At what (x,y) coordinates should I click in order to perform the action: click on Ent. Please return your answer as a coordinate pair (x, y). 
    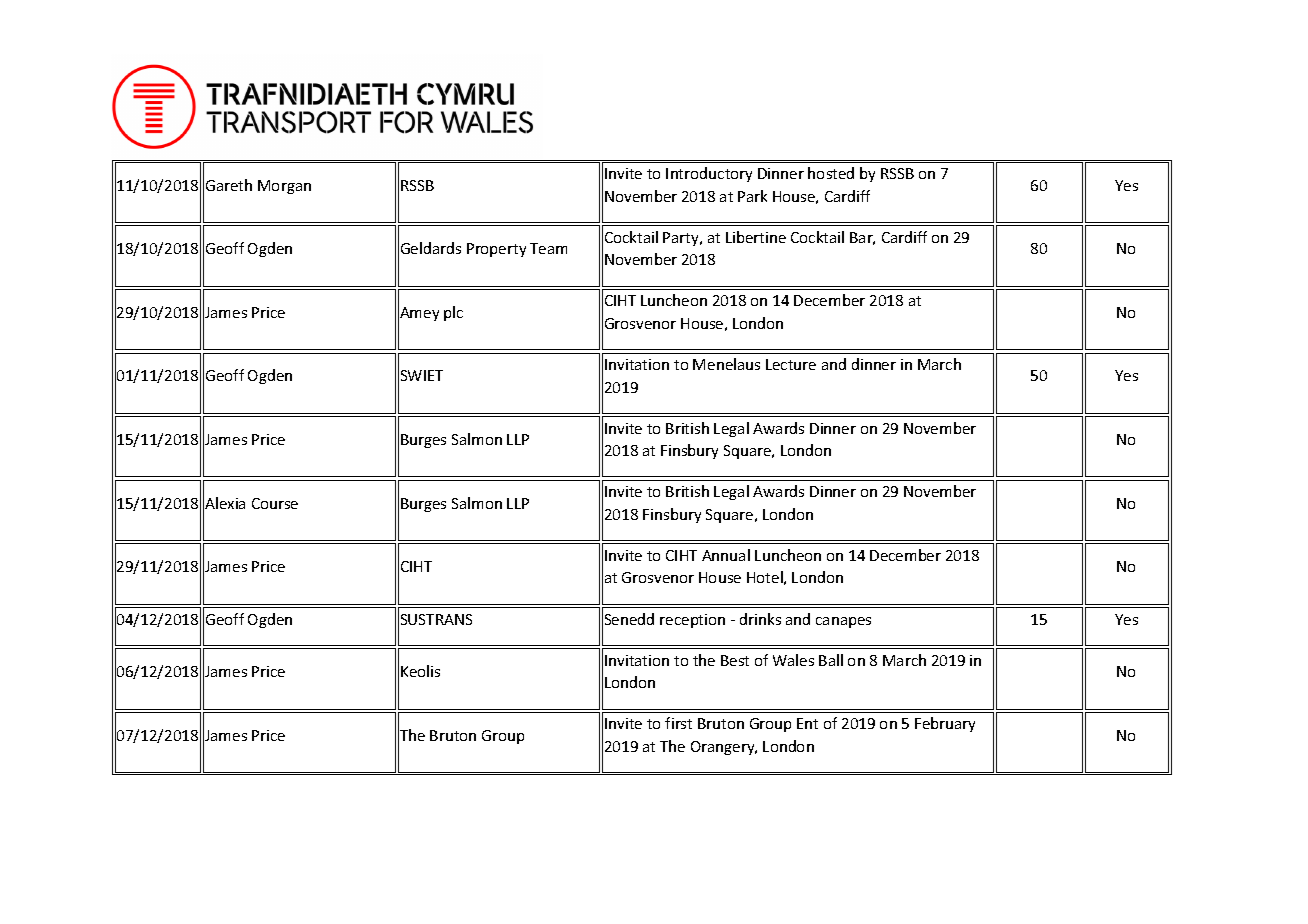
    Looking at the image, I should click on (807, 723).
